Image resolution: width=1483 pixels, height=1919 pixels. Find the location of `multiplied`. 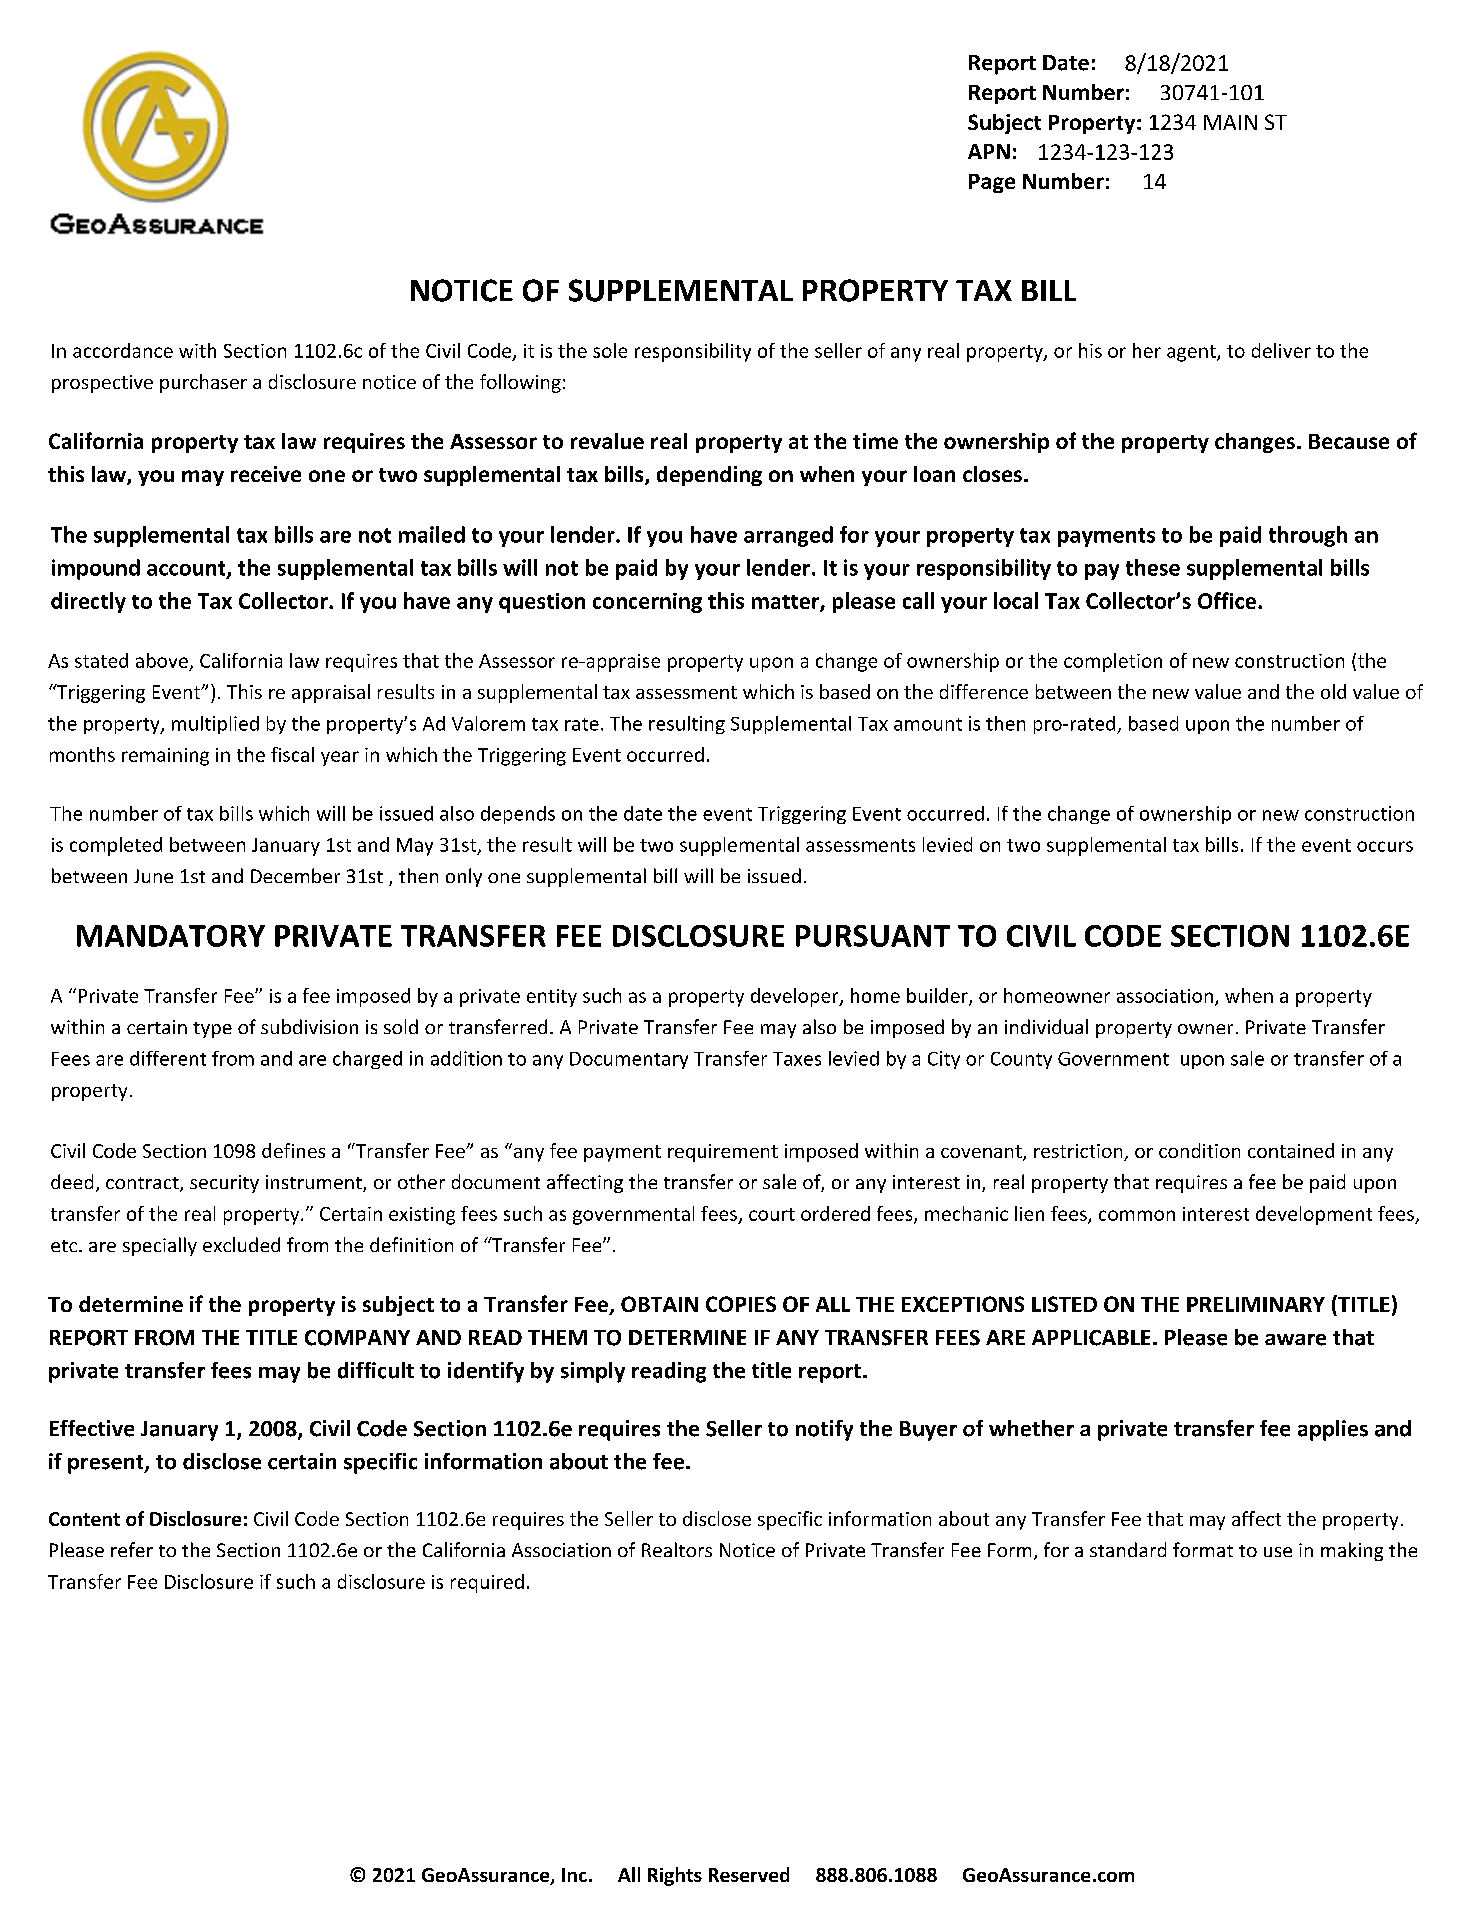

multiplied is located at coordinates (215, 725).
